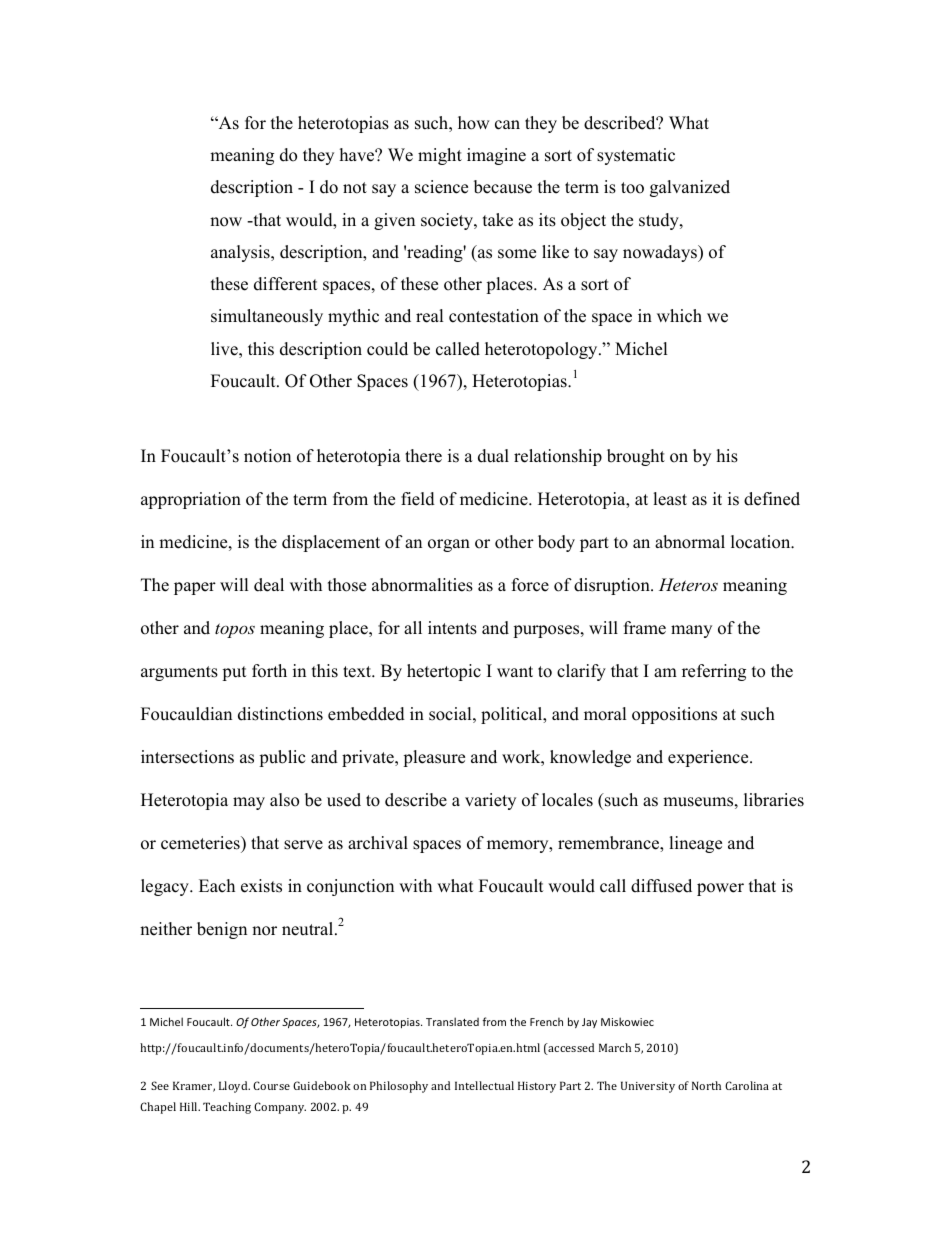  I want to click on exists, so click(261, 886).
